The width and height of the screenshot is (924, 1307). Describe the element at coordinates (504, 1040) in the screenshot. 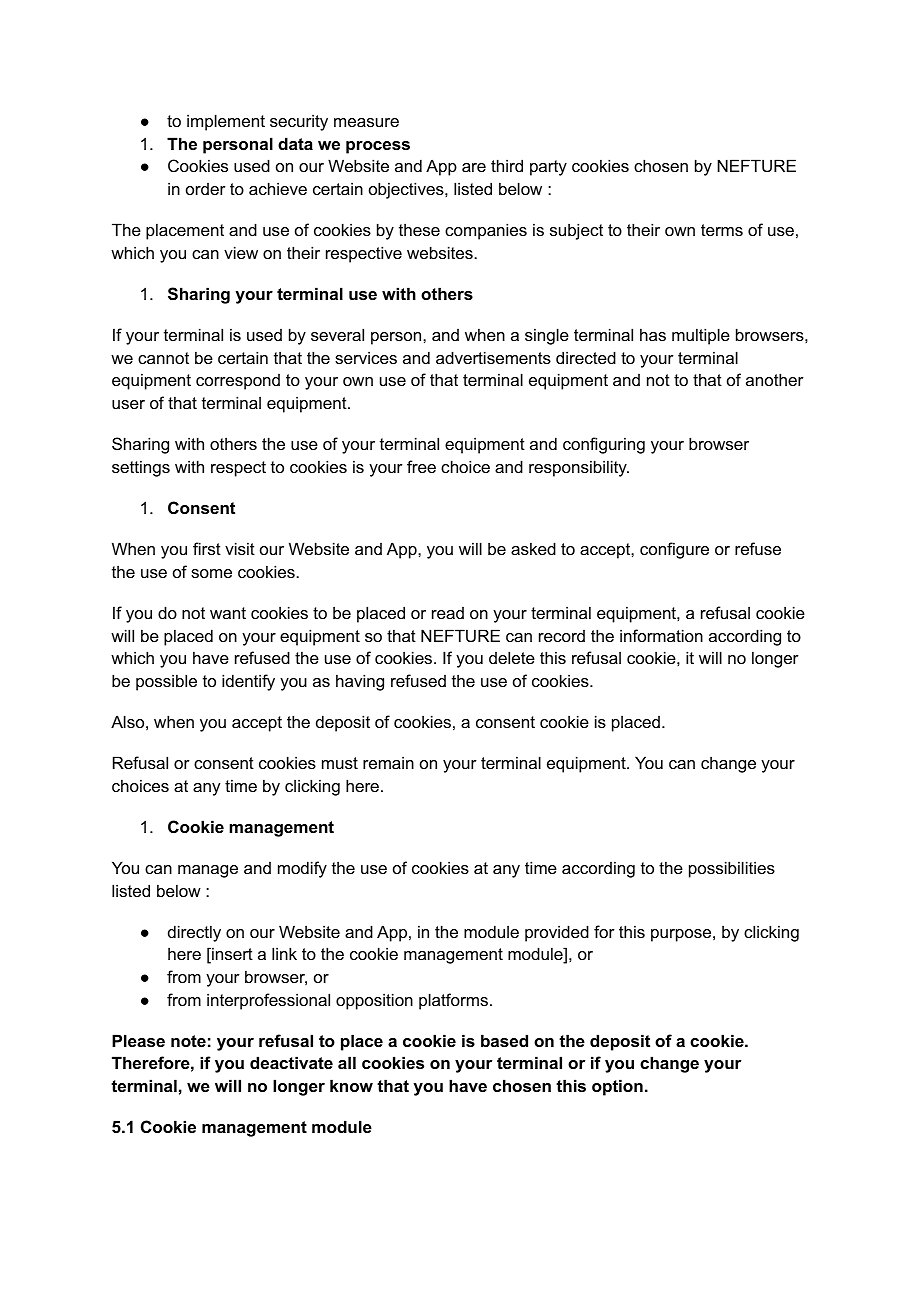

I see `based` at that location.
